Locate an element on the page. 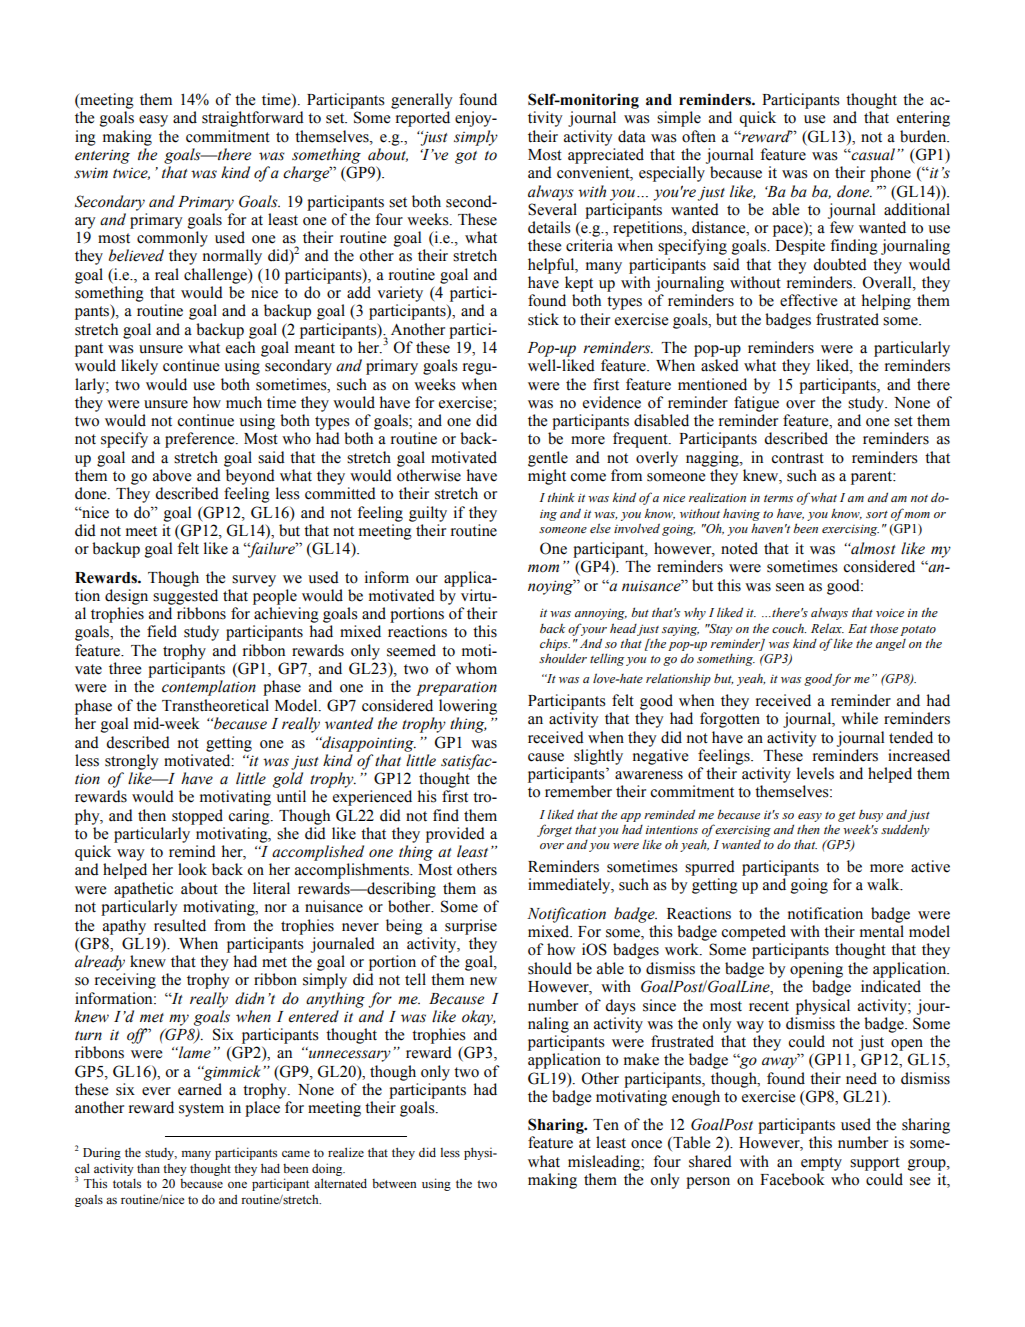  look is located at coordinates (192, 869).
